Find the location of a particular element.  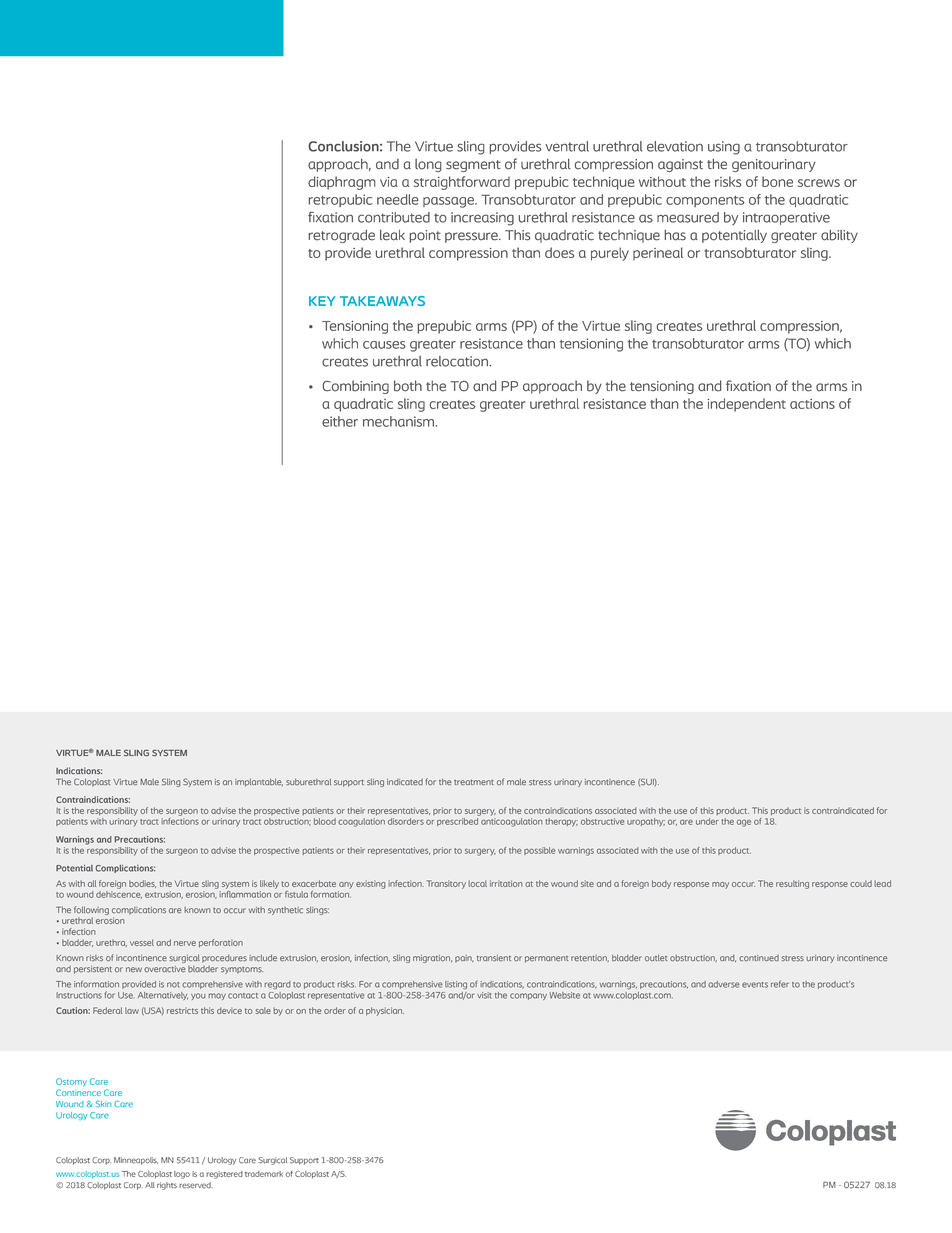

logo is located at coordinates (182, 1175).
